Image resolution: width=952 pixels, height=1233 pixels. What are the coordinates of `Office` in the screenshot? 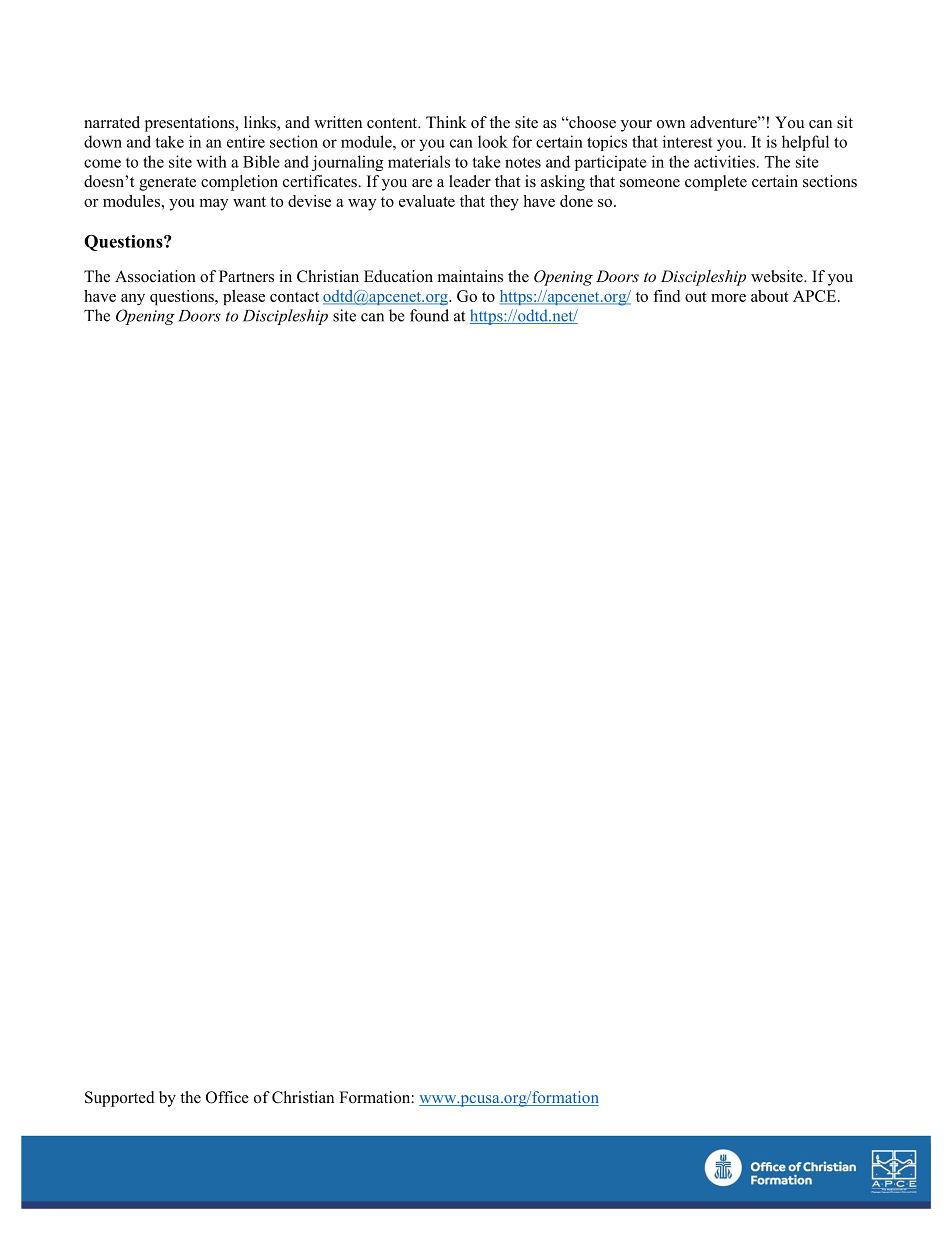 It's located at (227, 1097).
